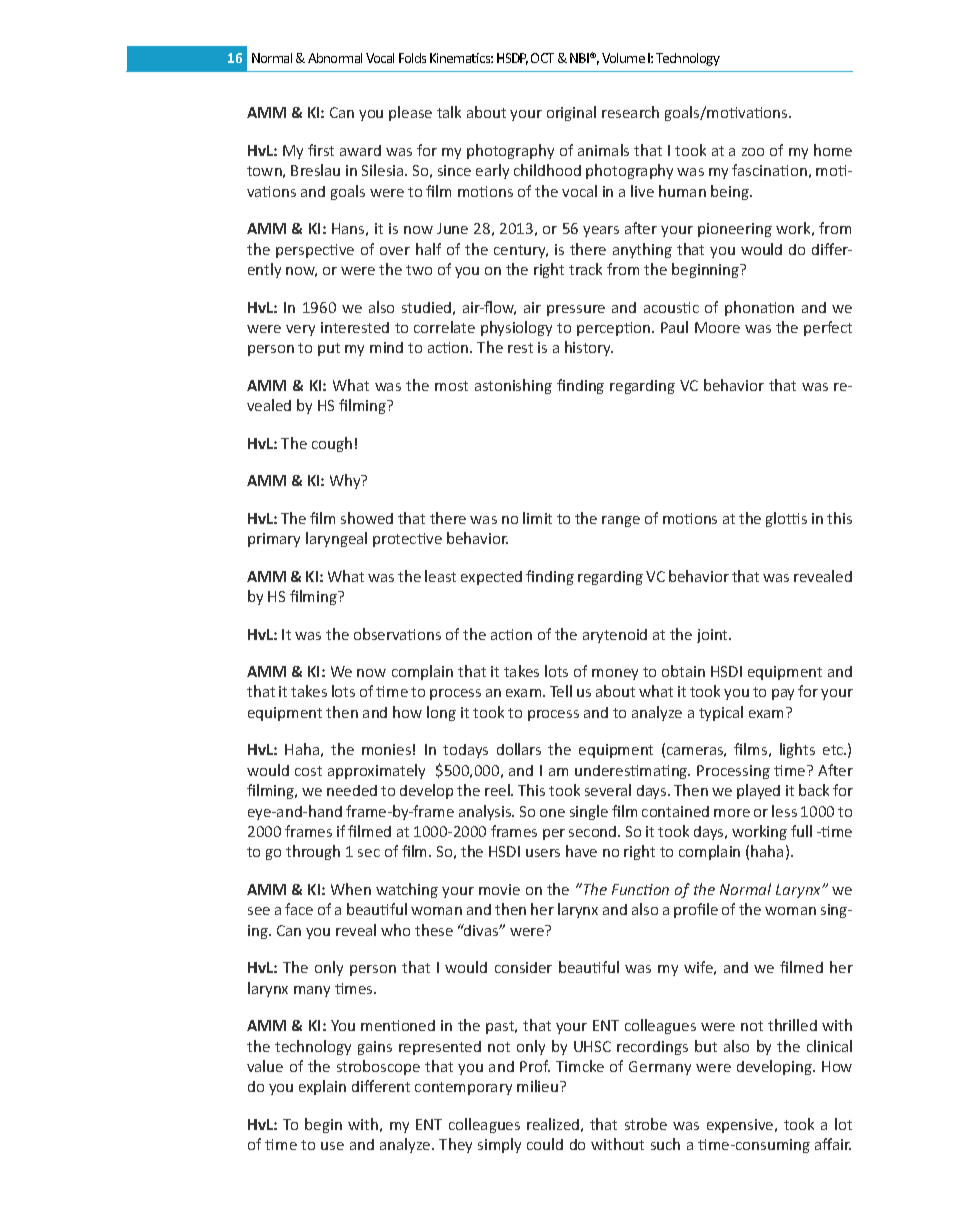 Image resolution: width=980 pixels, height=1226 pixels. What do you see at coordinates (717, 327) in the screenshot?
I see `Moore` at bounding box center [717, 327].
